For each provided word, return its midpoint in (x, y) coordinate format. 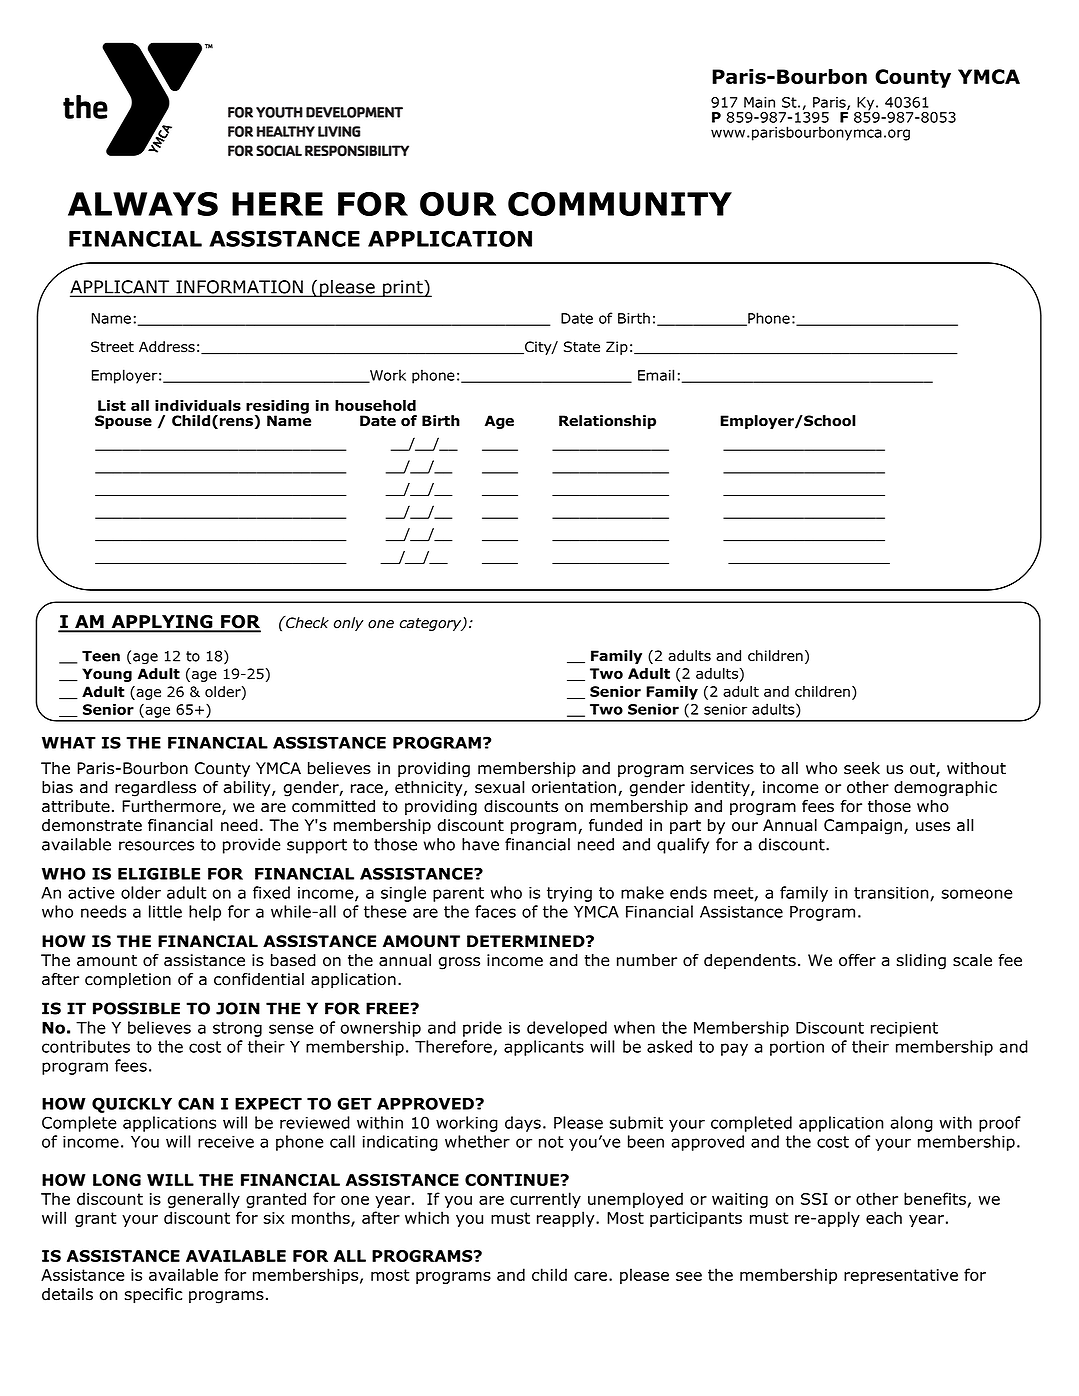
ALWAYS (143, 204)
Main (759, 102)
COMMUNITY (620, 204)
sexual (499, 787)
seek (862, 768)
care (592, 1276)
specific (153, 1296)
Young (107, 675)
